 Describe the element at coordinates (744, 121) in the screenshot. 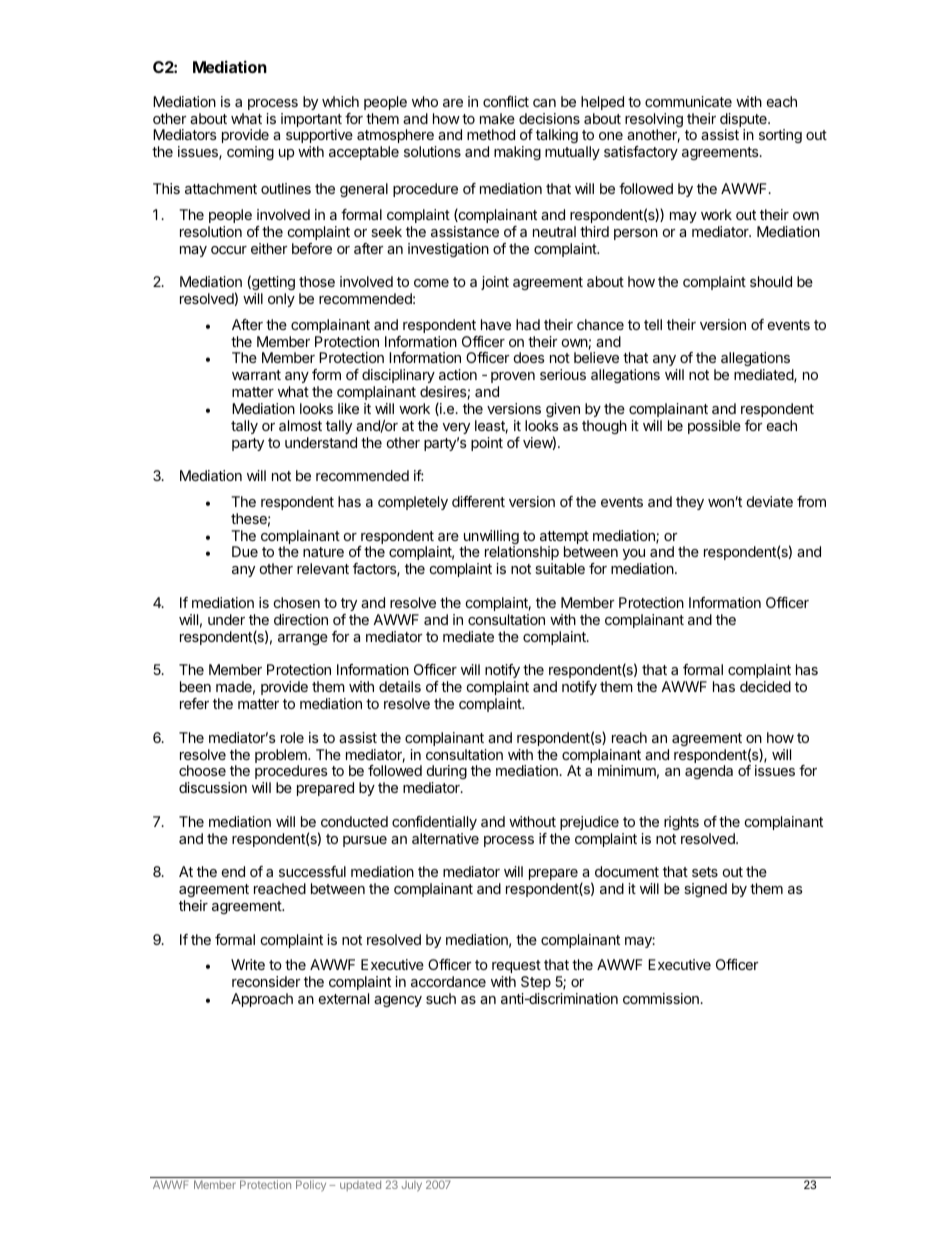

I see `dispute` at that location.
